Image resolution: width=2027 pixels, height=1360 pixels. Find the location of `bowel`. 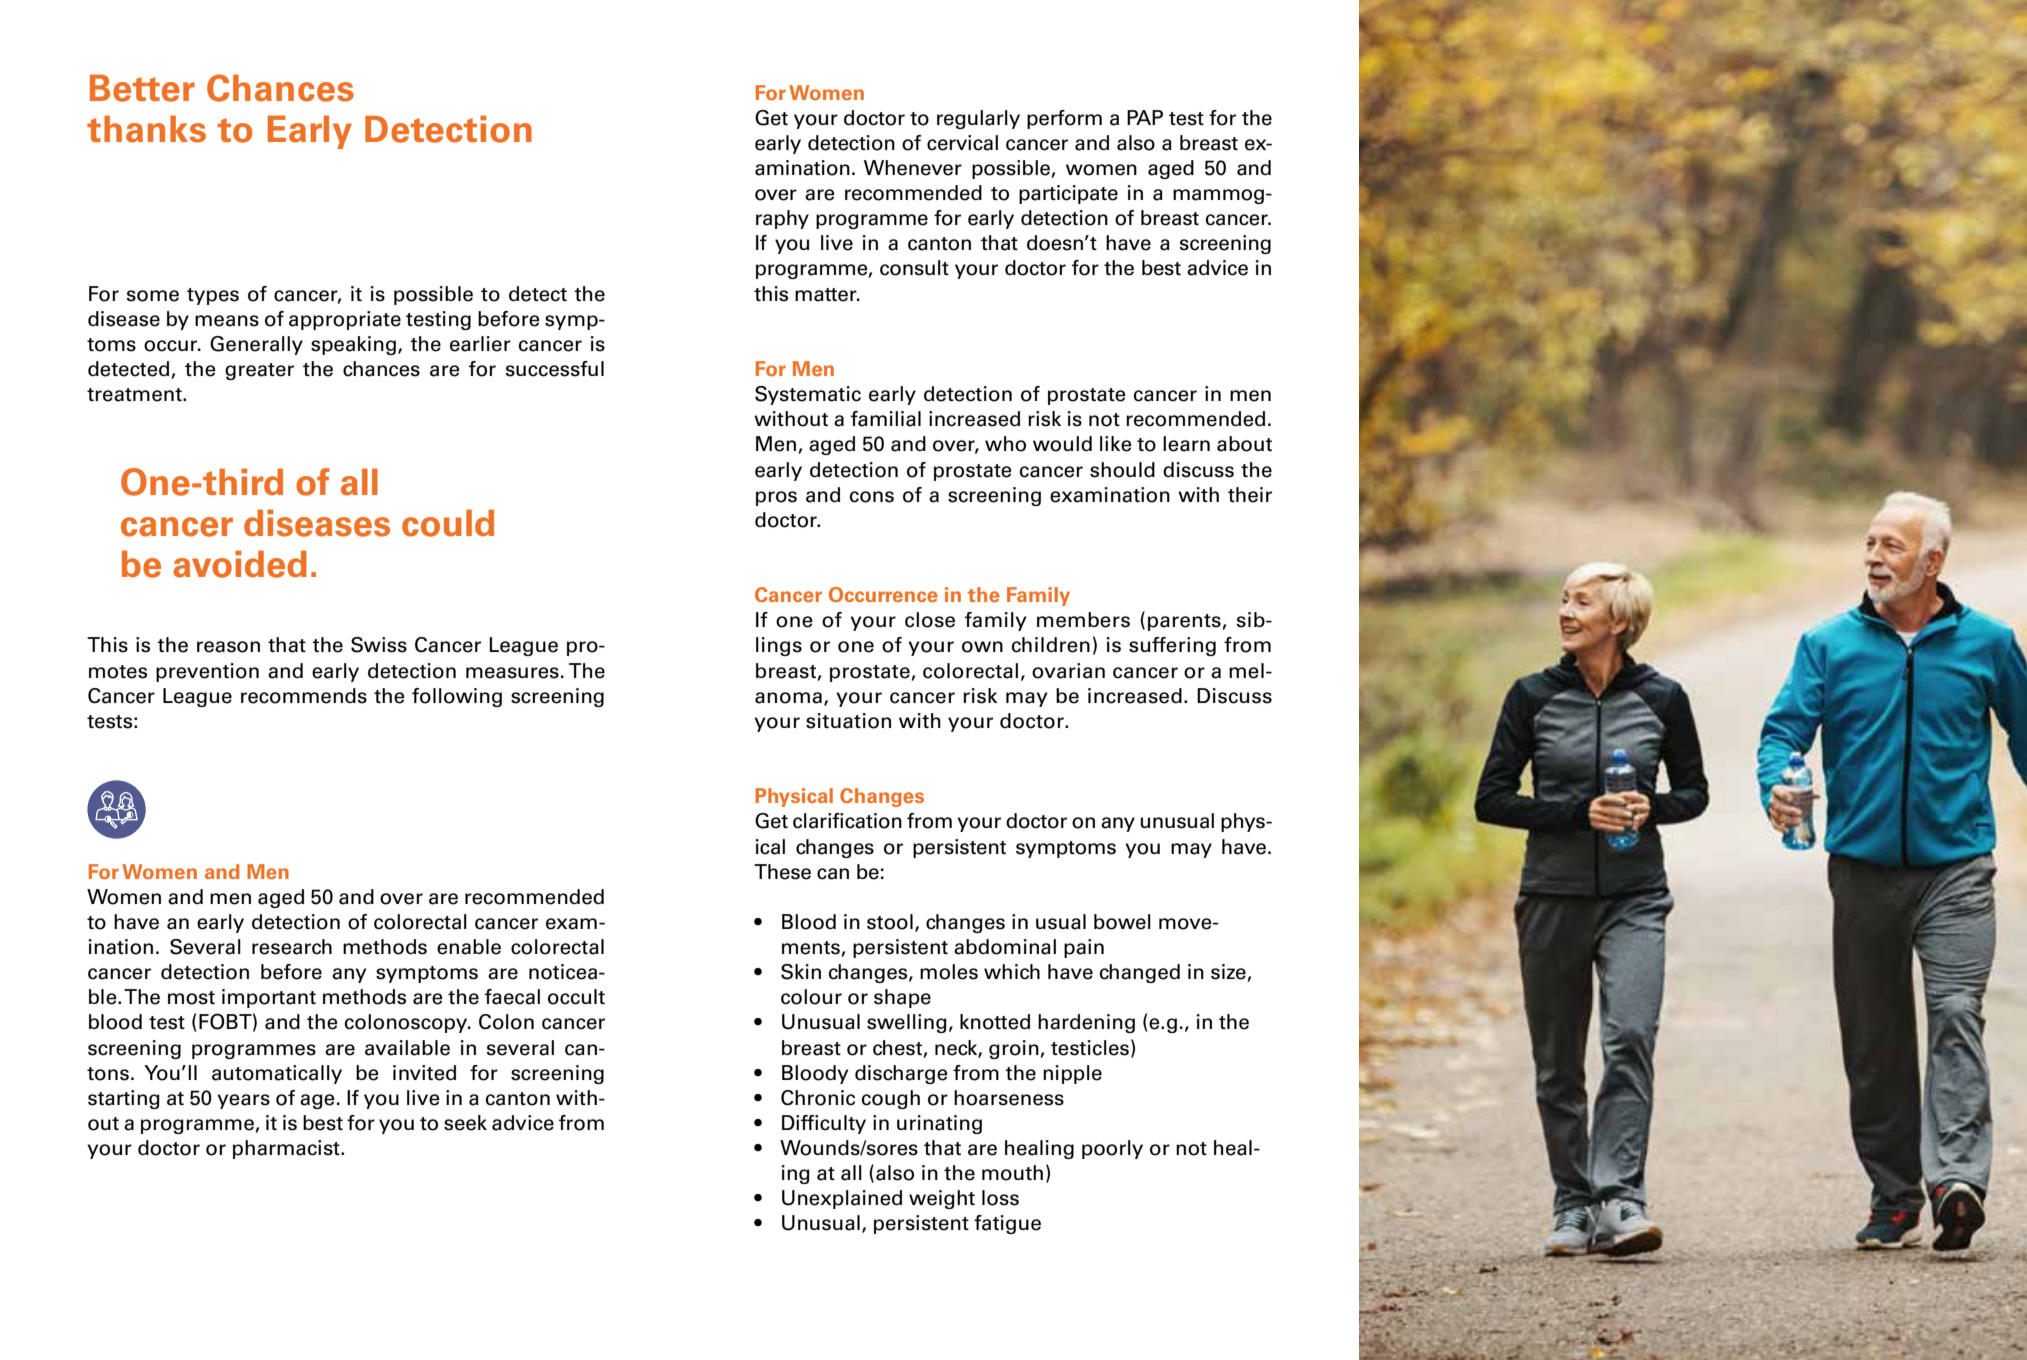

bowel is located at coordinates (1122, 922).
